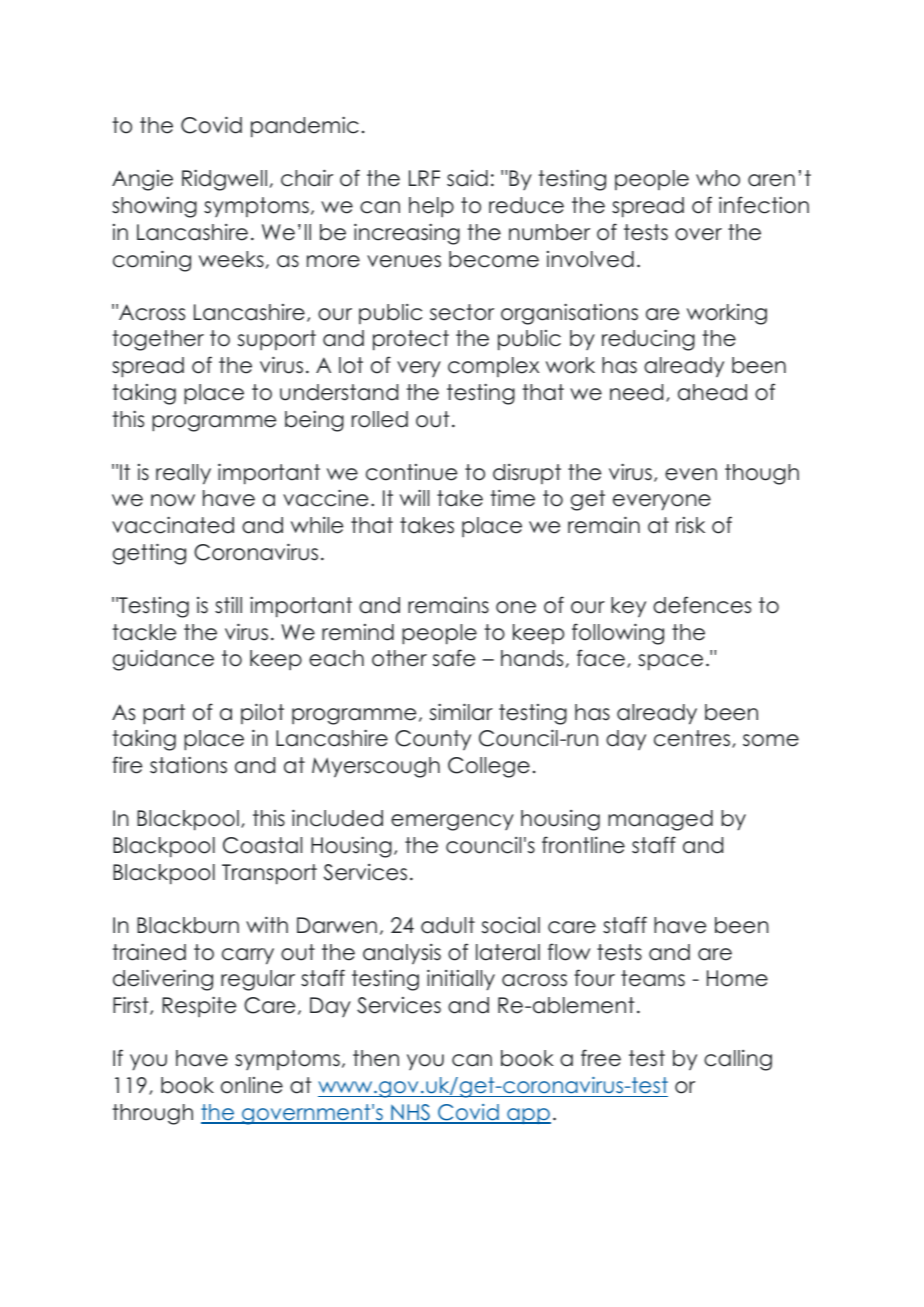 The width and height of the screenshot is (924, 1307). Describe the element at coordinates (718, 178) in the screenshot. I see `who` at that location.
